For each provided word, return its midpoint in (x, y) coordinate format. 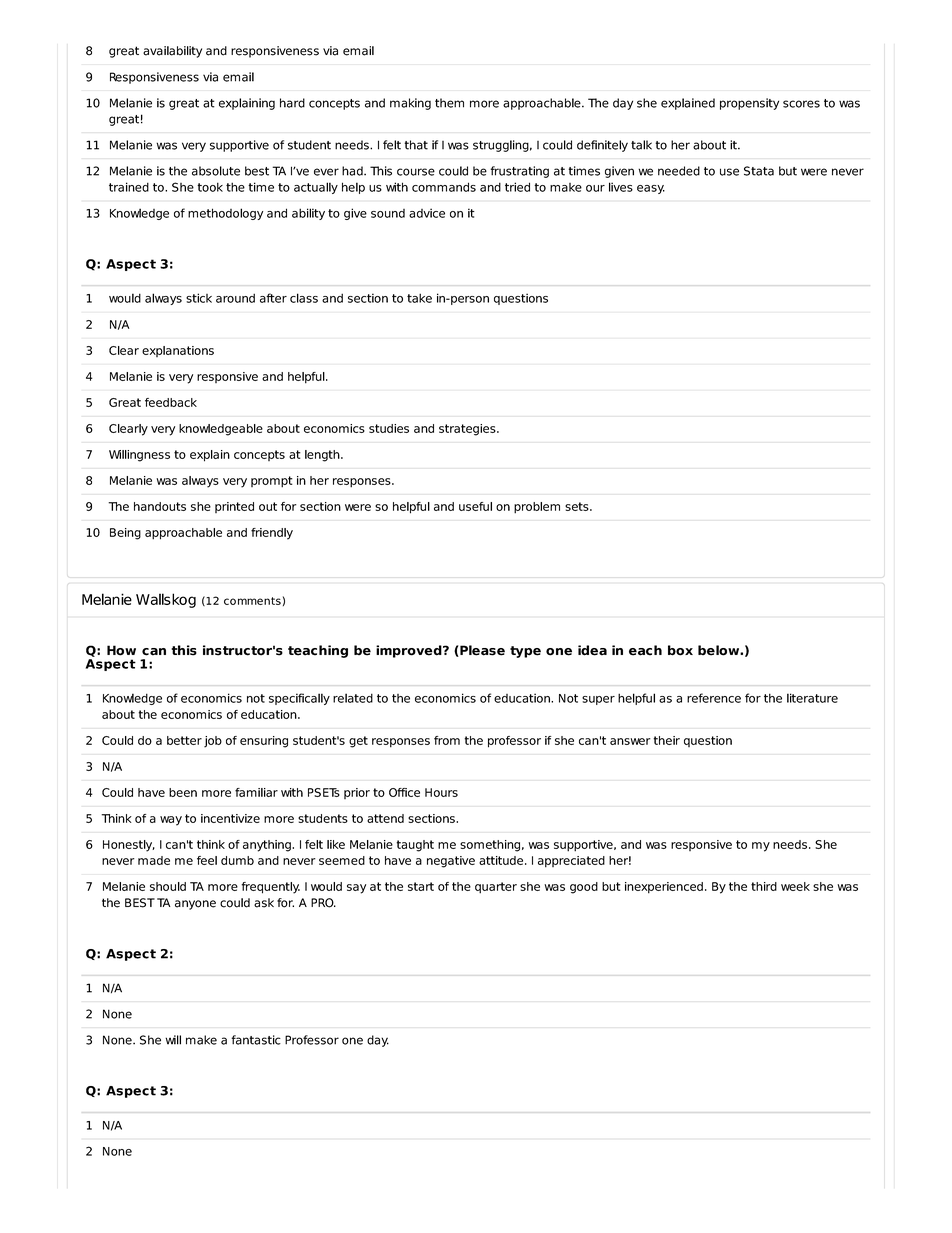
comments (252, 601)
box (680, 650)
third (764, 886)
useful (475, 506)
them (449, 103)
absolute (216, 171)
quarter (496, 888)
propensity (749, 104)
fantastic (256, 1040)
